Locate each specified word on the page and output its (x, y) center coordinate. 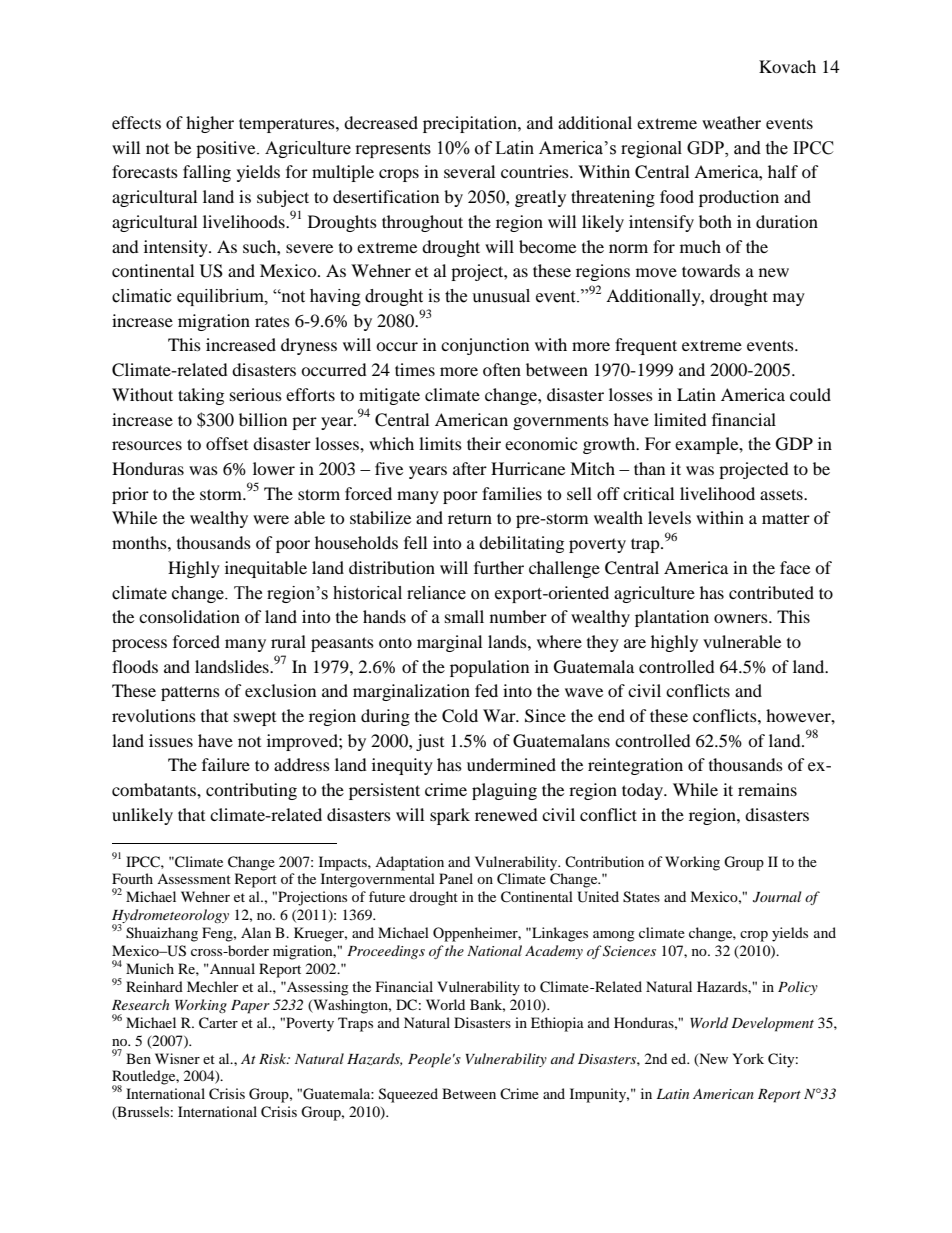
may (789, 299)
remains (767, 789)
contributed (771, 592)
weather (731, 122)
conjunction (485, 346)
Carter (218, 1023)
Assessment (194, 879)
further (499, 567)
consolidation (189, 616)
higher (210, 124)
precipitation (471, 124)
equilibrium (221, 297)
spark (450, 816)
